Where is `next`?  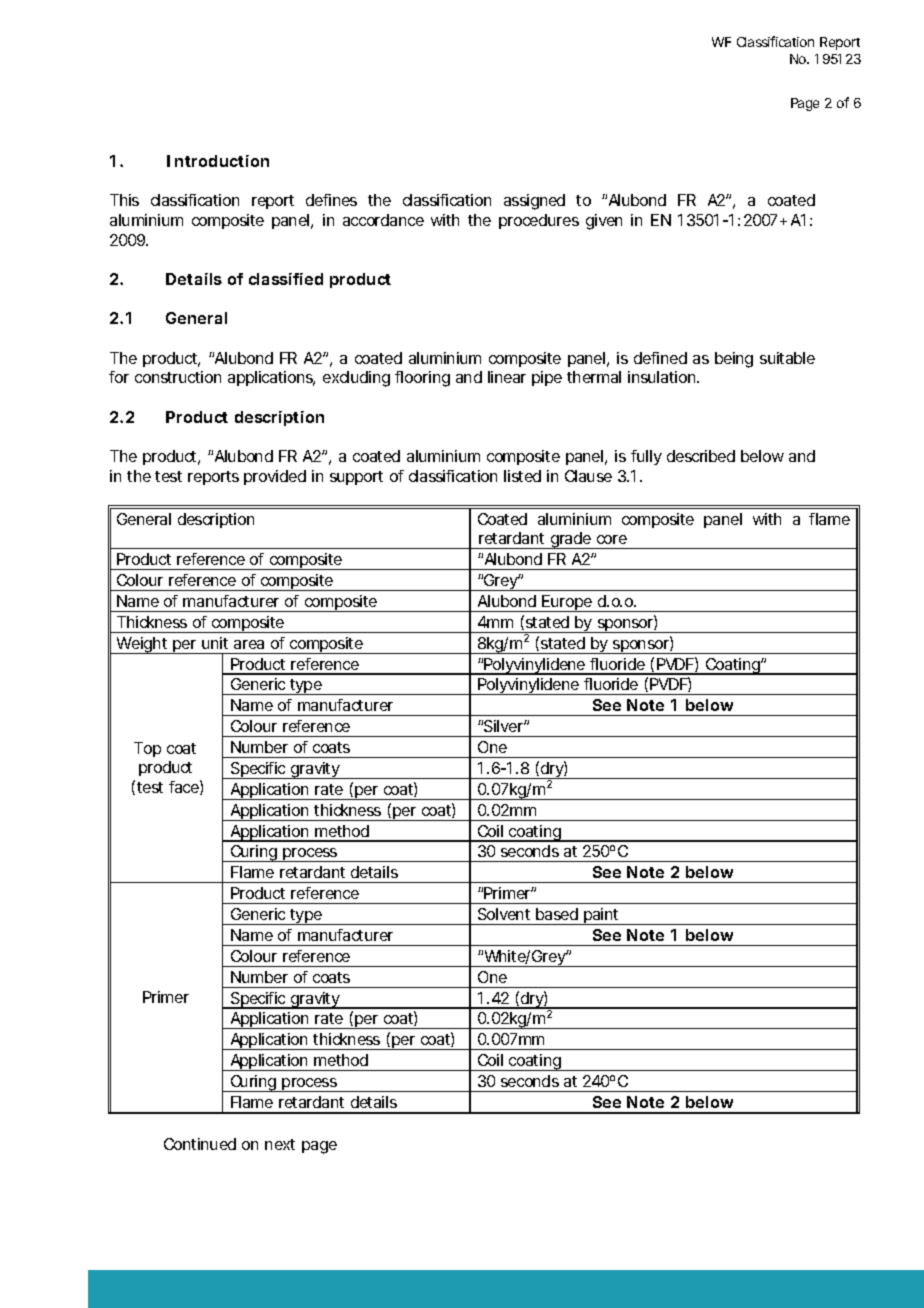
next is located at coordinates (280, 1144).
